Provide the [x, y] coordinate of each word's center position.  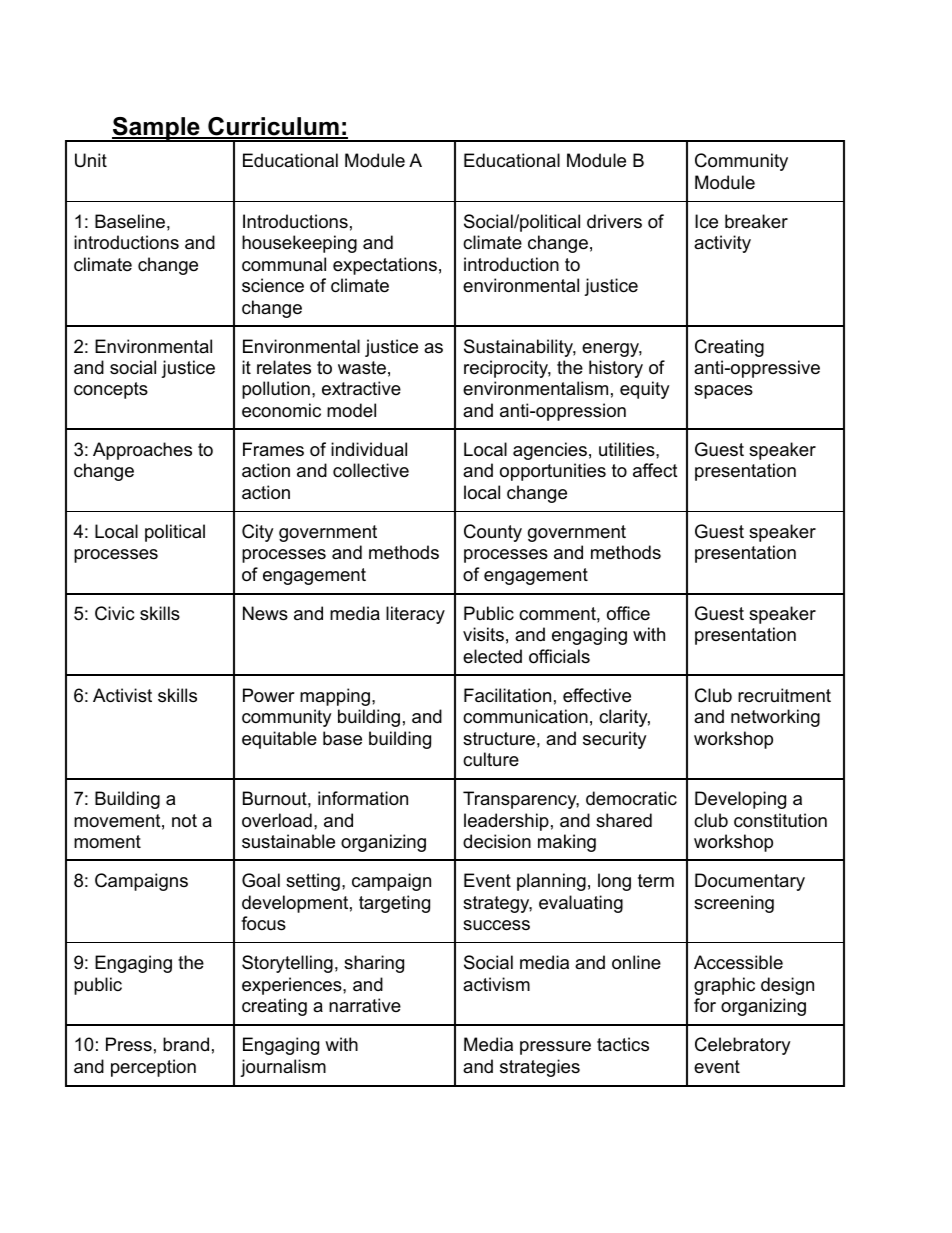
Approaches [142, 451]
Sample [156, 129]
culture [491, 759]
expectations [385, 266]
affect [655, 470]
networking [775, 718]
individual [369, 449]
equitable [279, 740]
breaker [756, 221]
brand [186, 1044]
